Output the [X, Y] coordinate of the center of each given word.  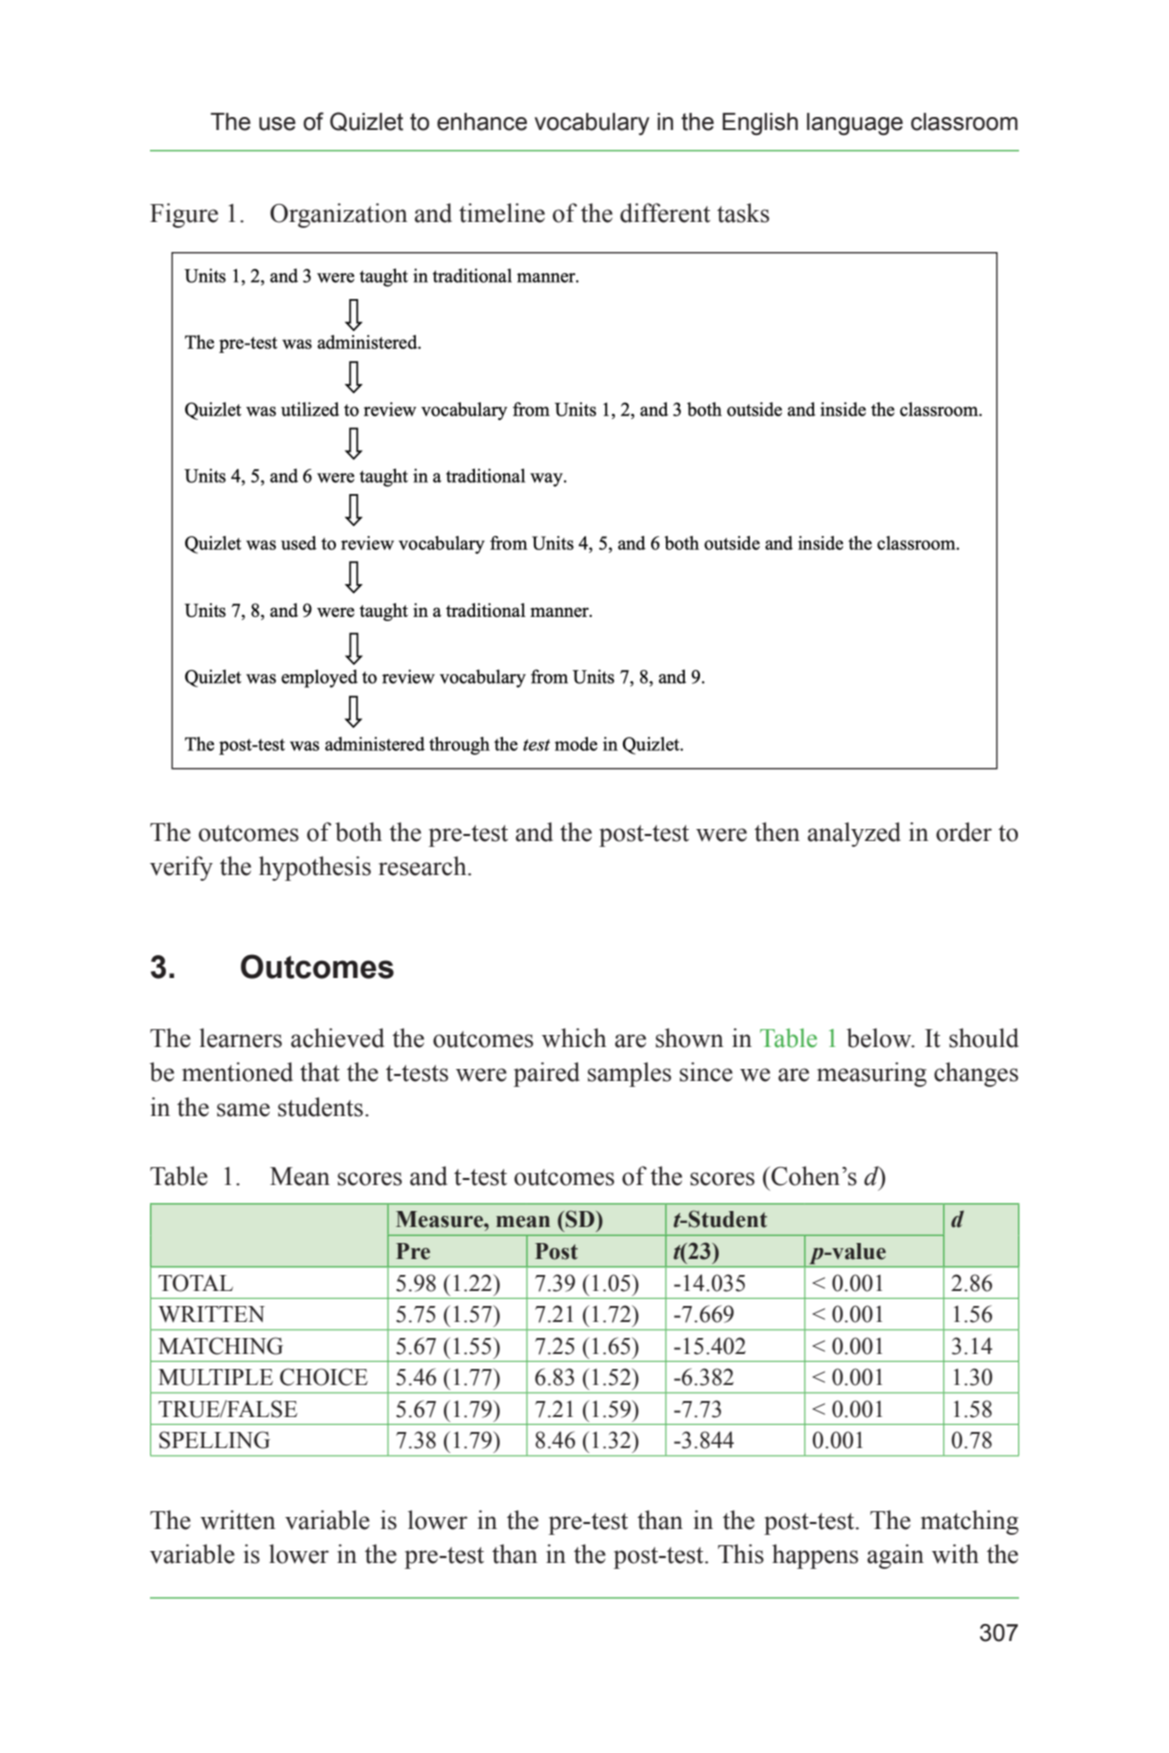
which [574, 1038]
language [855, 124]
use [277, 124]
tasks [743, 213]
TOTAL [195, 1283]
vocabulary [591, 124]
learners [240, 1038]
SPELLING [214, 1440]
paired [547, 1074]
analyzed [854, 834]
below [880, 1038]
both [358, 832]
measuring [872, 1074]
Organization [339, 215]
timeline [502, 213]
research [424, 866]
